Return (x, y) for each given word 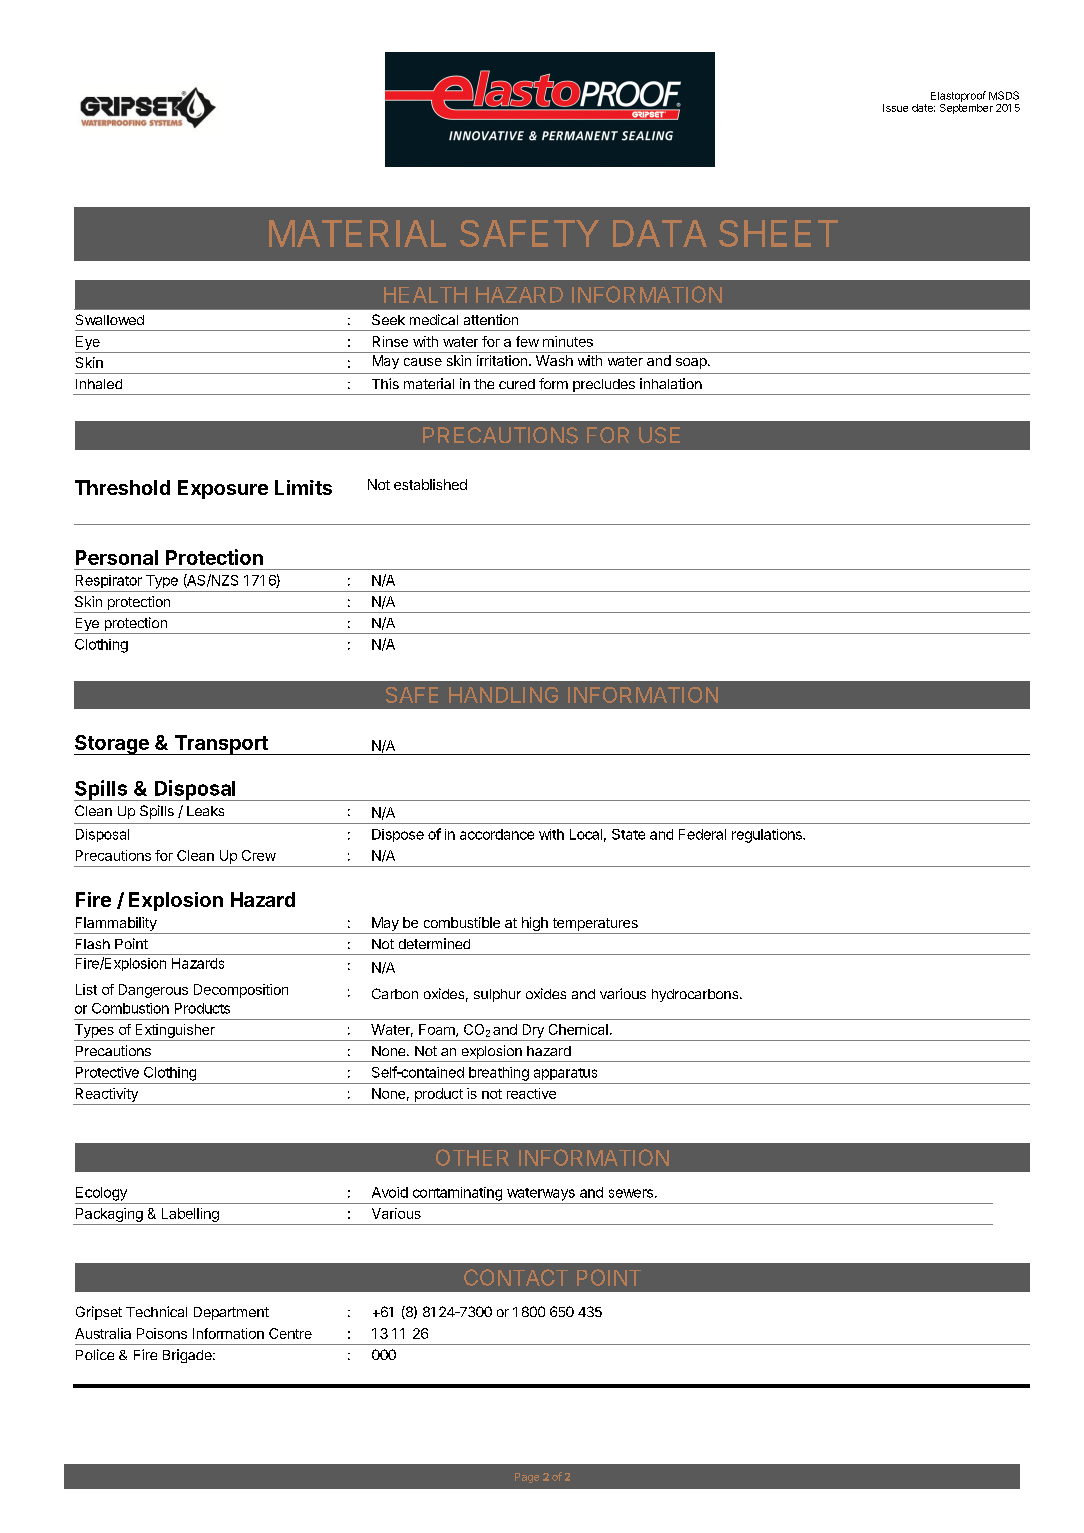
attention (491, 319)
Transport (221, 745)
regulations (768, 836)
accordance (497, 834)
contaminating (457, 1194)
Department (231, 1313)
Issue (895, 108)
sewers (631, 1193)
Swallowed (110, 319)
